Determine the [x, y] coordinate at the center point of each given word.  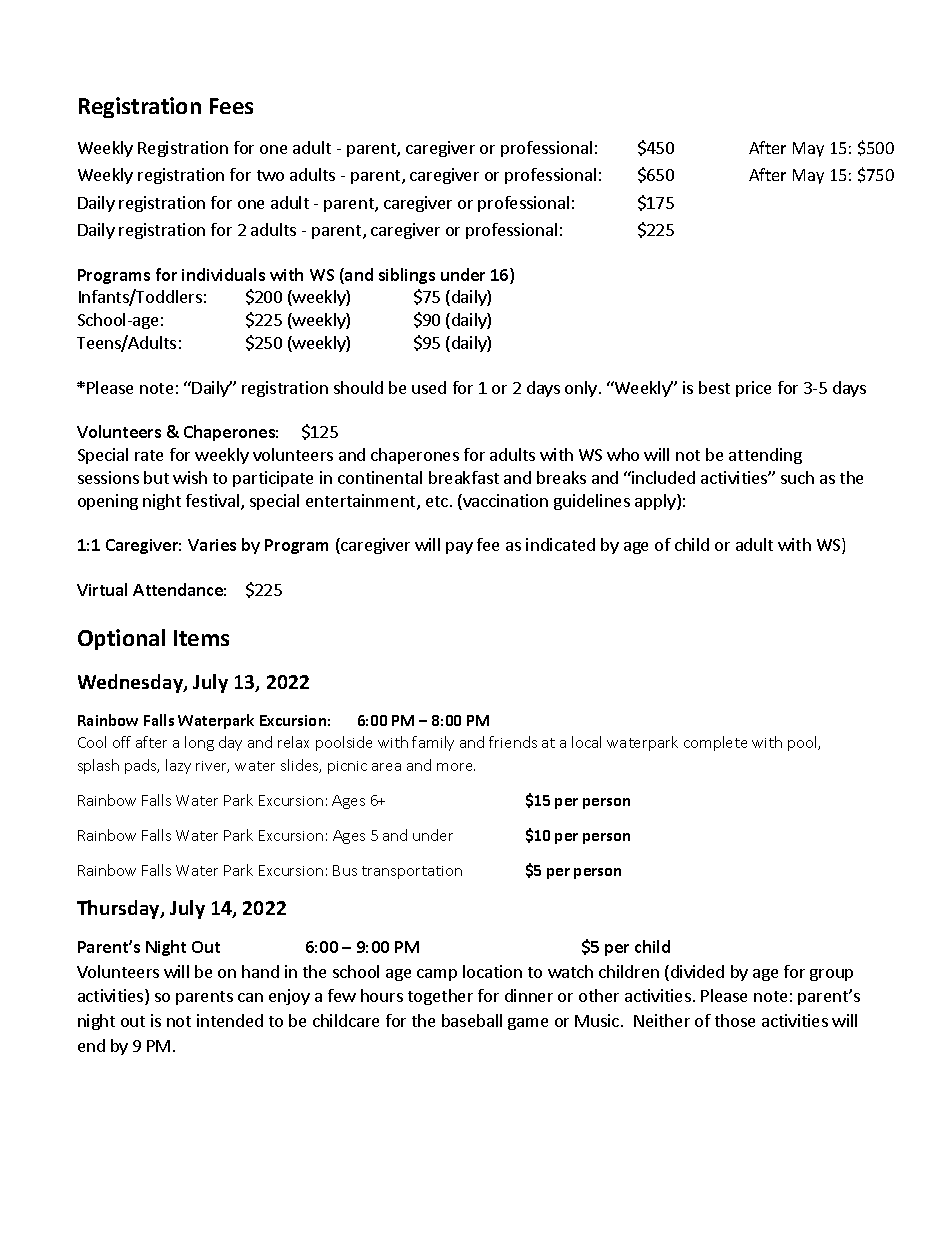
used [429, 387]
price [753, 389]
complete [715, 743]
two [270, 175]
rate [149, 455]
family [433, 743]
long [199, 743]
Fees [231, 106]
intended [230, 1020]
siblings [407, 276]
